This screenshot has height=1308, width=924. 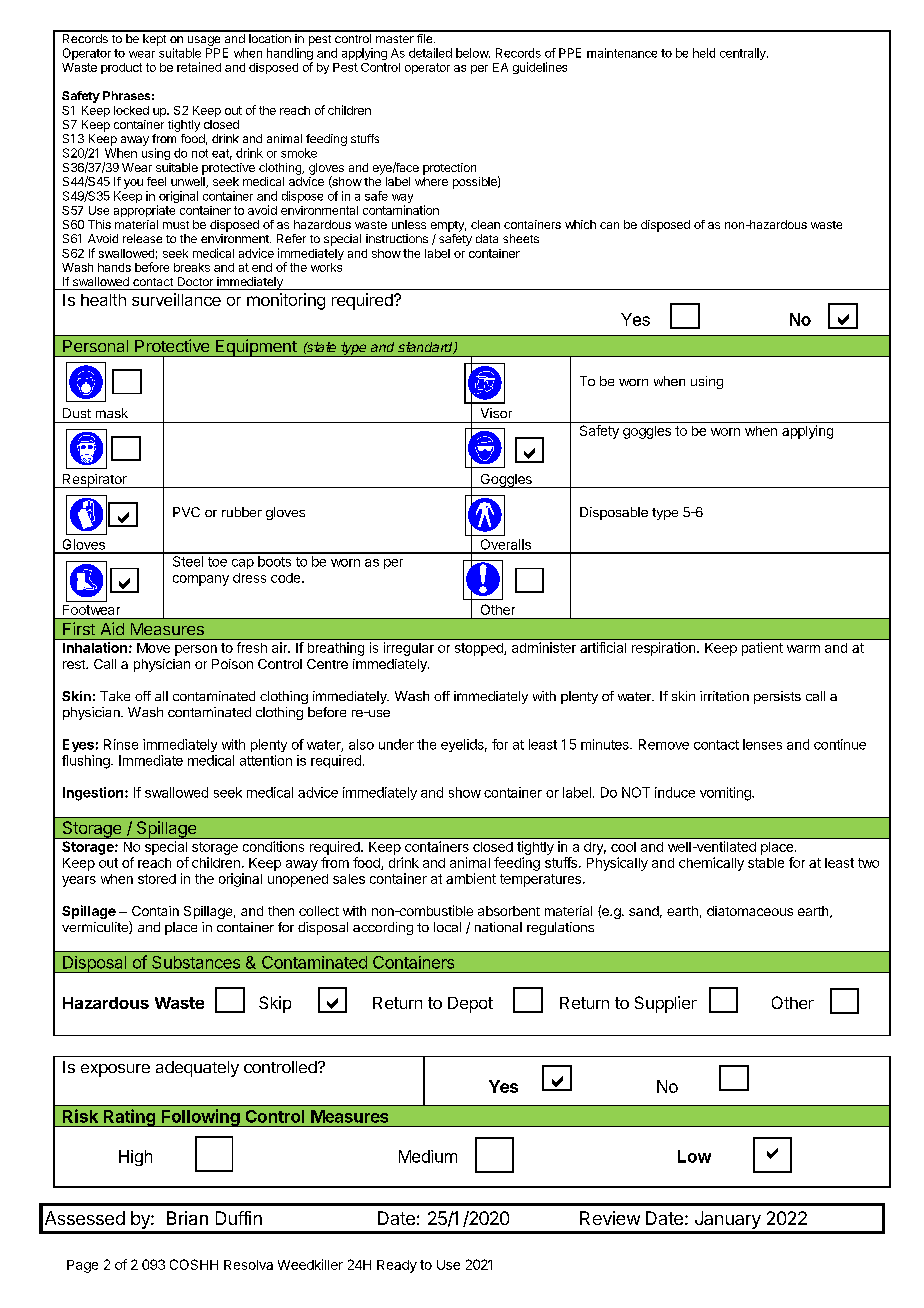 I want to click on standard, so click(x=426, y=348).
